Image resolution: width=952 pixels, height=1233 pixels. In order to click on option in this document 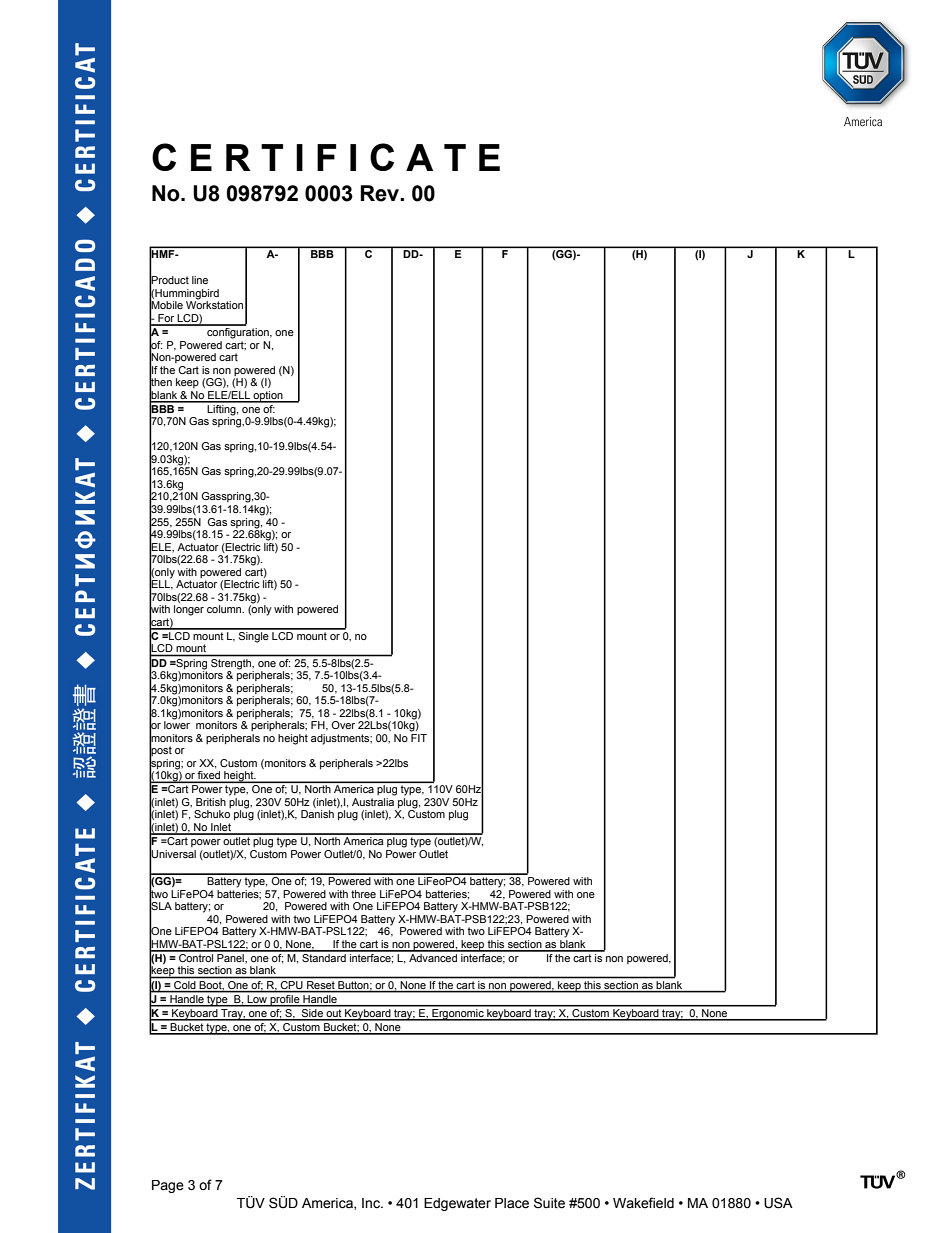, I will do `click(268, 397)`.
